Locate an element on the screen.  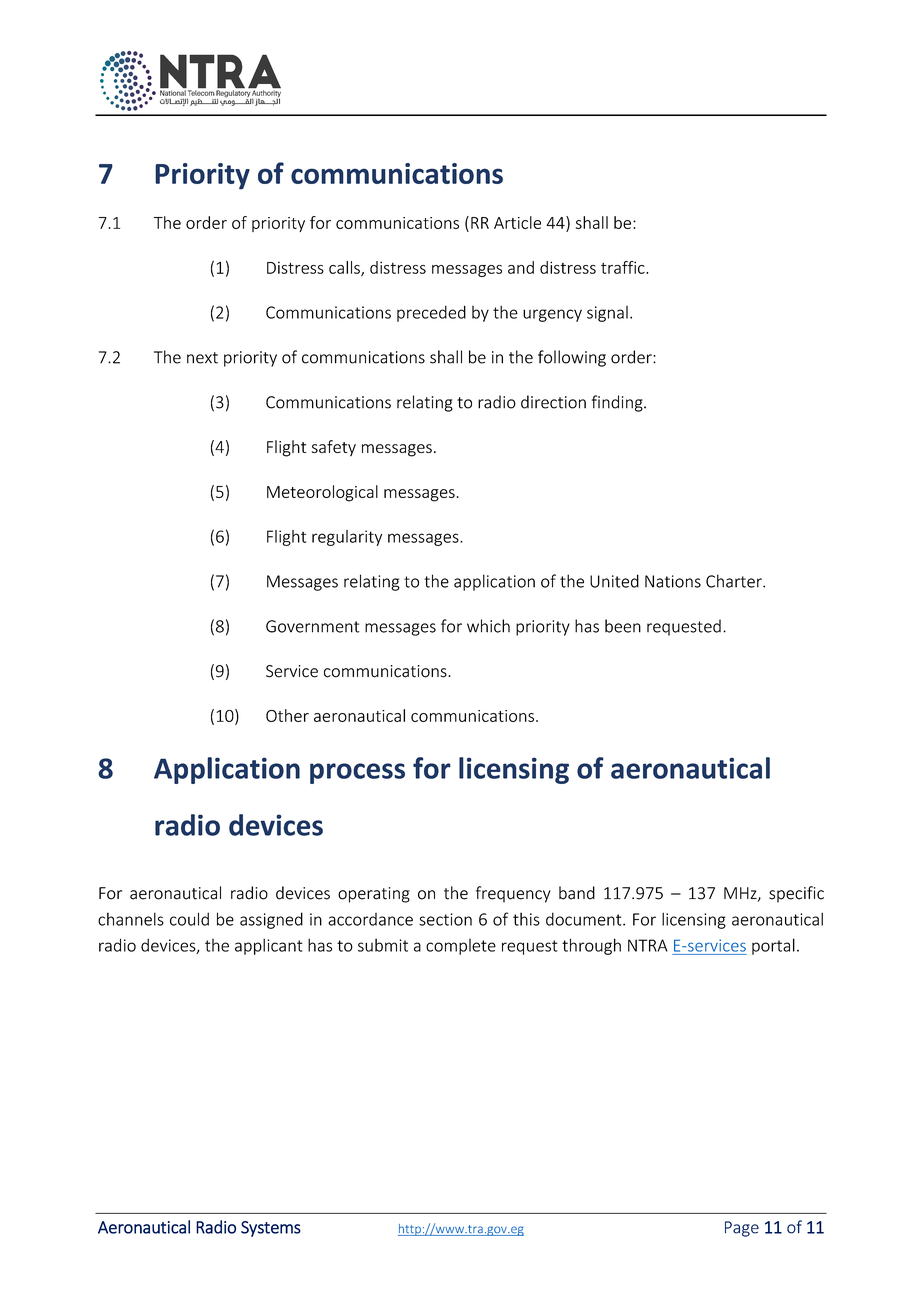
Page is located at coordinates (742, 1229).
